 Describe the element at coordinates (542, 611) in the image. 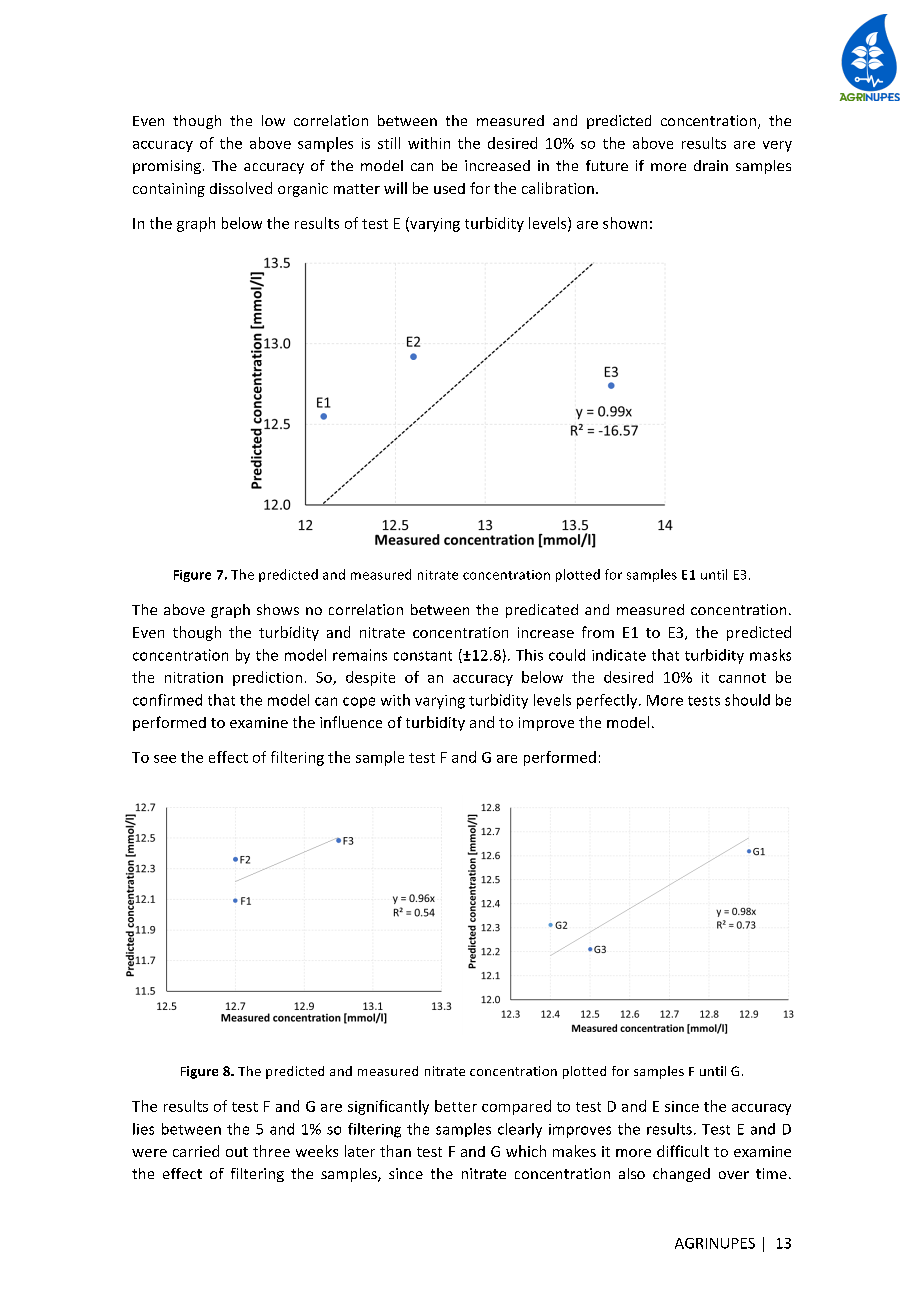

I see `predicated` at that location.
